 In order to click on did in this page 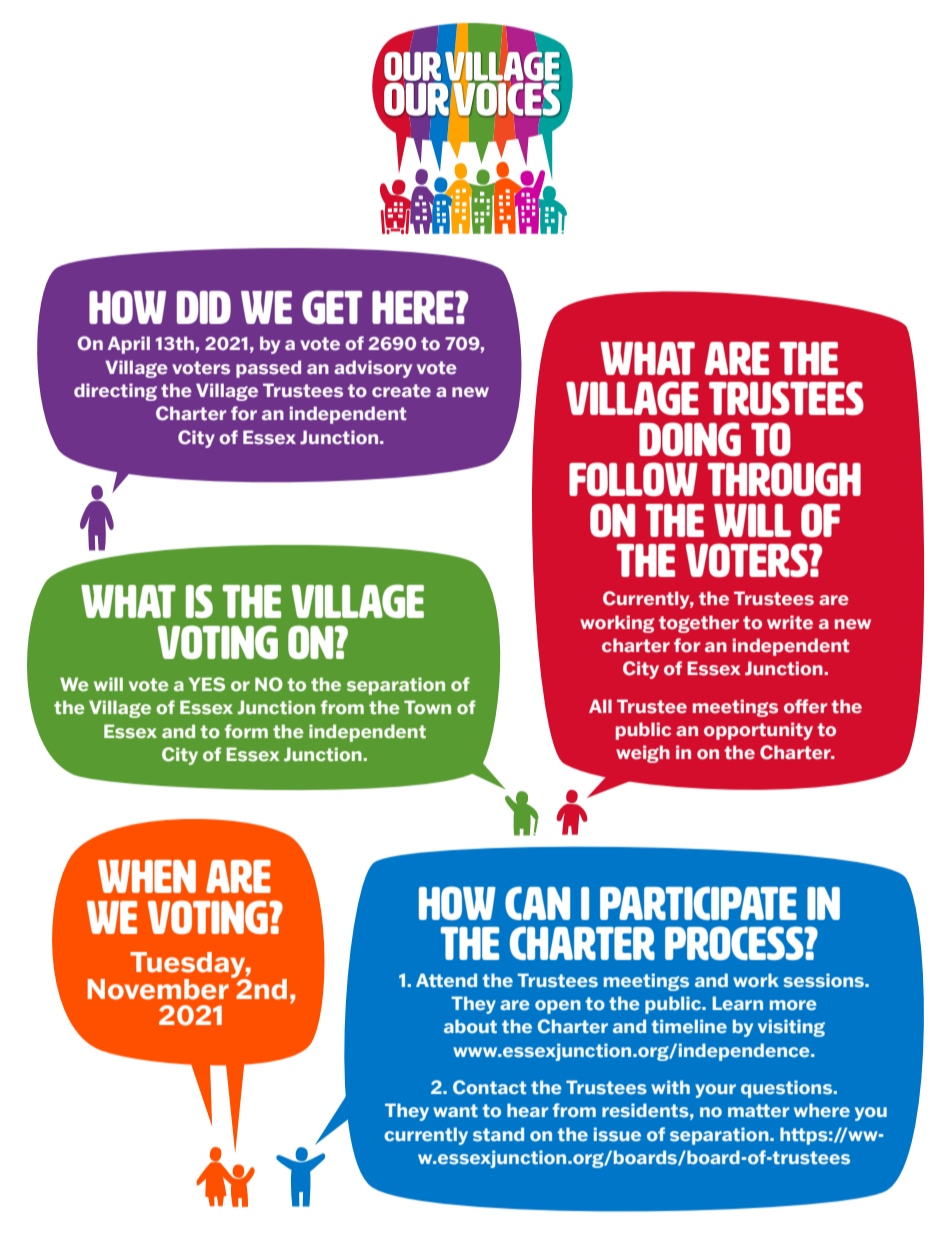, I will do `click(204, 307)`.
